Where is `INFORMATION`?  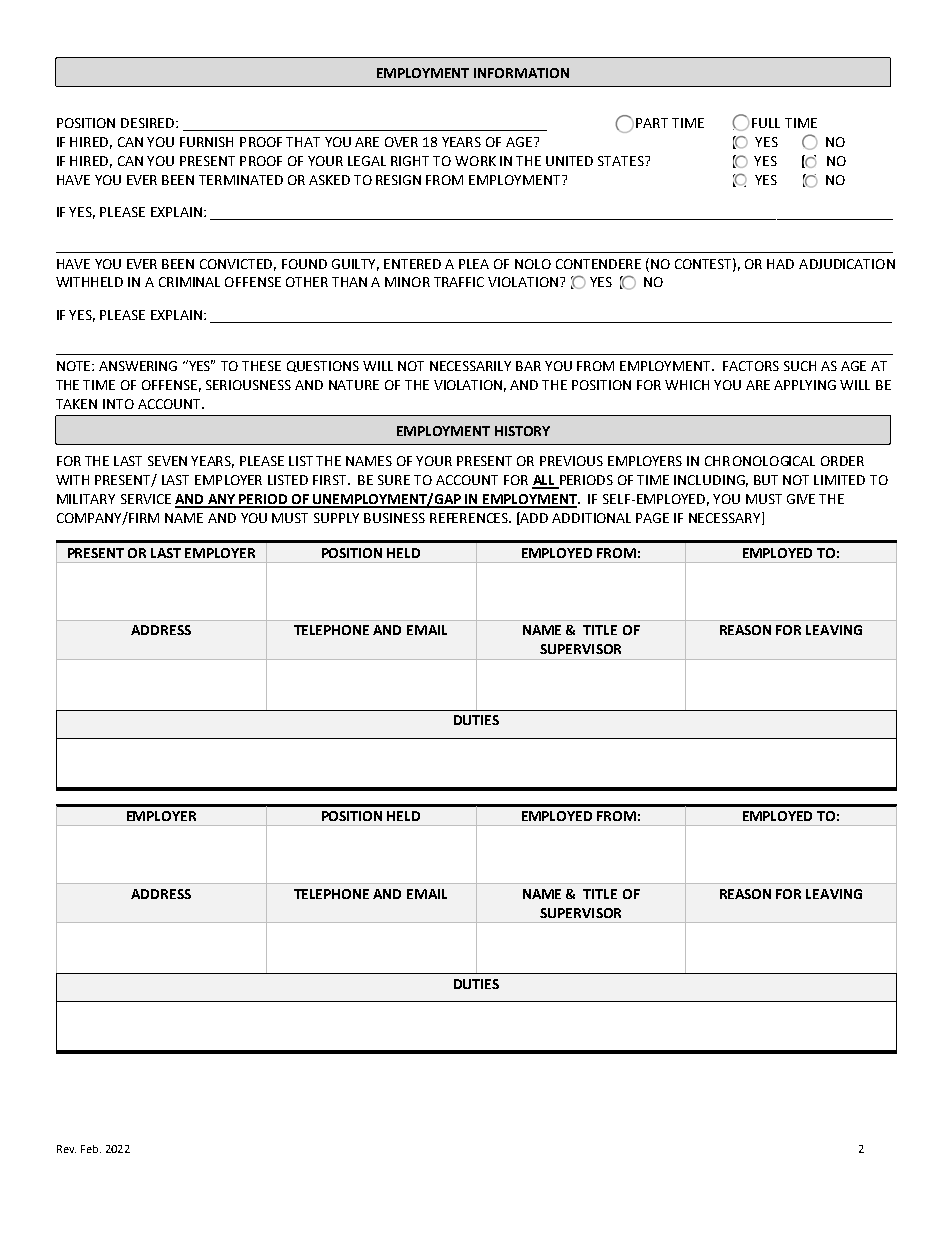
INFORMATION is located at coordinates (521, 73).
